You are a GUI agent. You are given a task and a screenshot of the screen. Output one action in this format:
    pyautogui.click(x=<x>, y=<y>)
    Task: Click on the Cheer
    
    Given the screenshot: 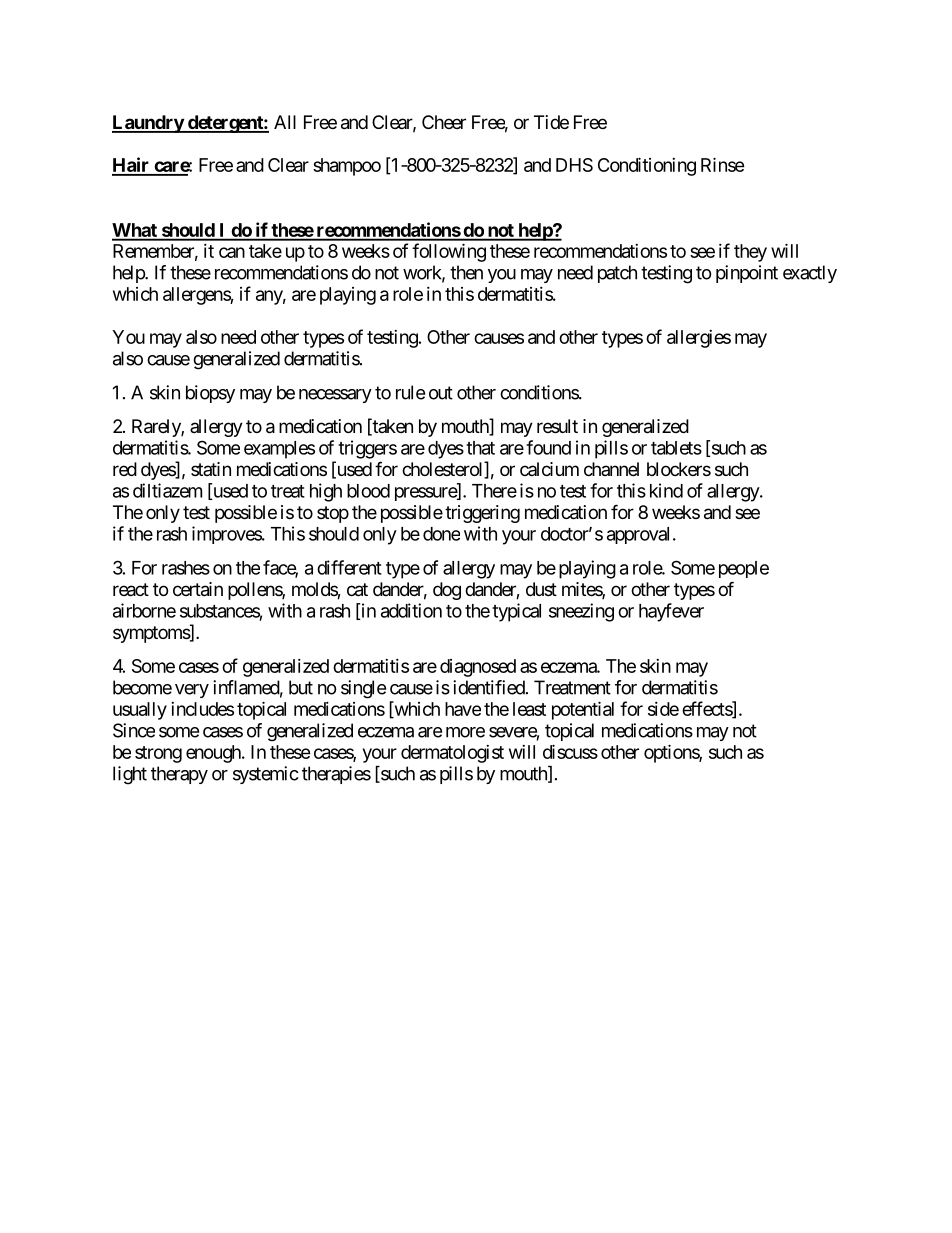 What is the action you would take?
    pyautogui.click(x=444, y=122)
